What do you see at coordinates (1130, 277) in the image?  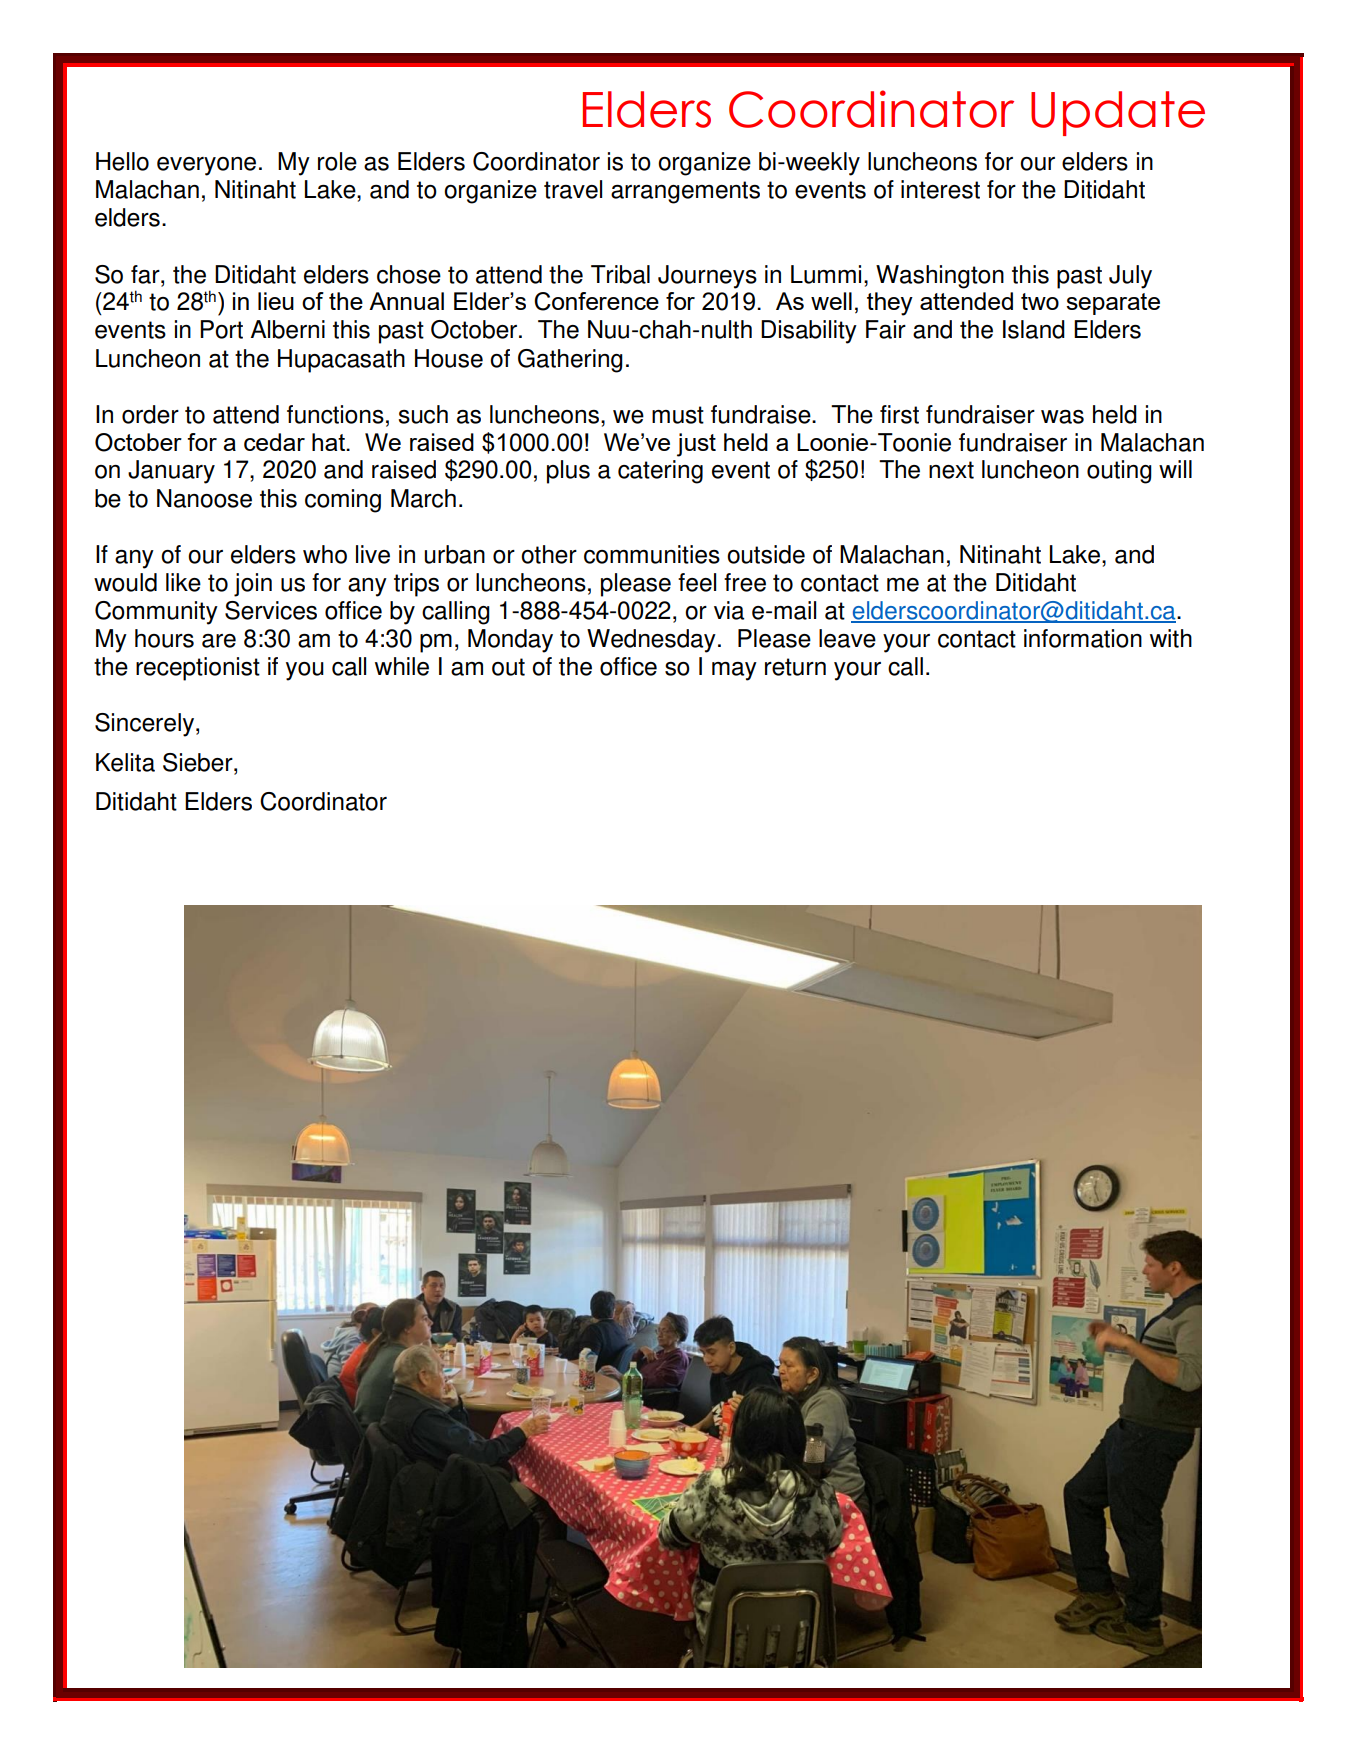 I see `July` at bounding box center [1130, 277].
